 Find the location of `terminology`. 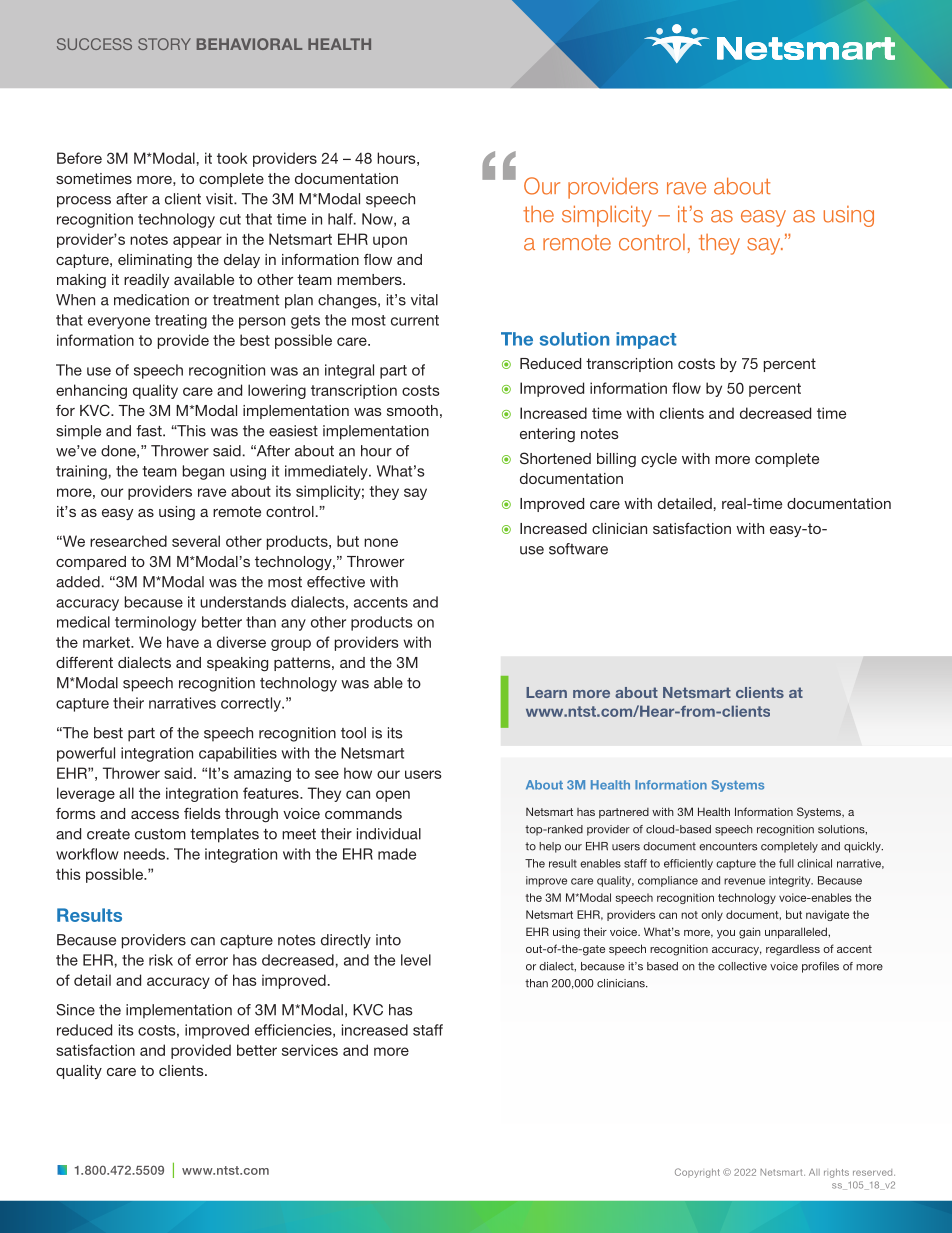

terminology is located at coordinates (155, 623).
